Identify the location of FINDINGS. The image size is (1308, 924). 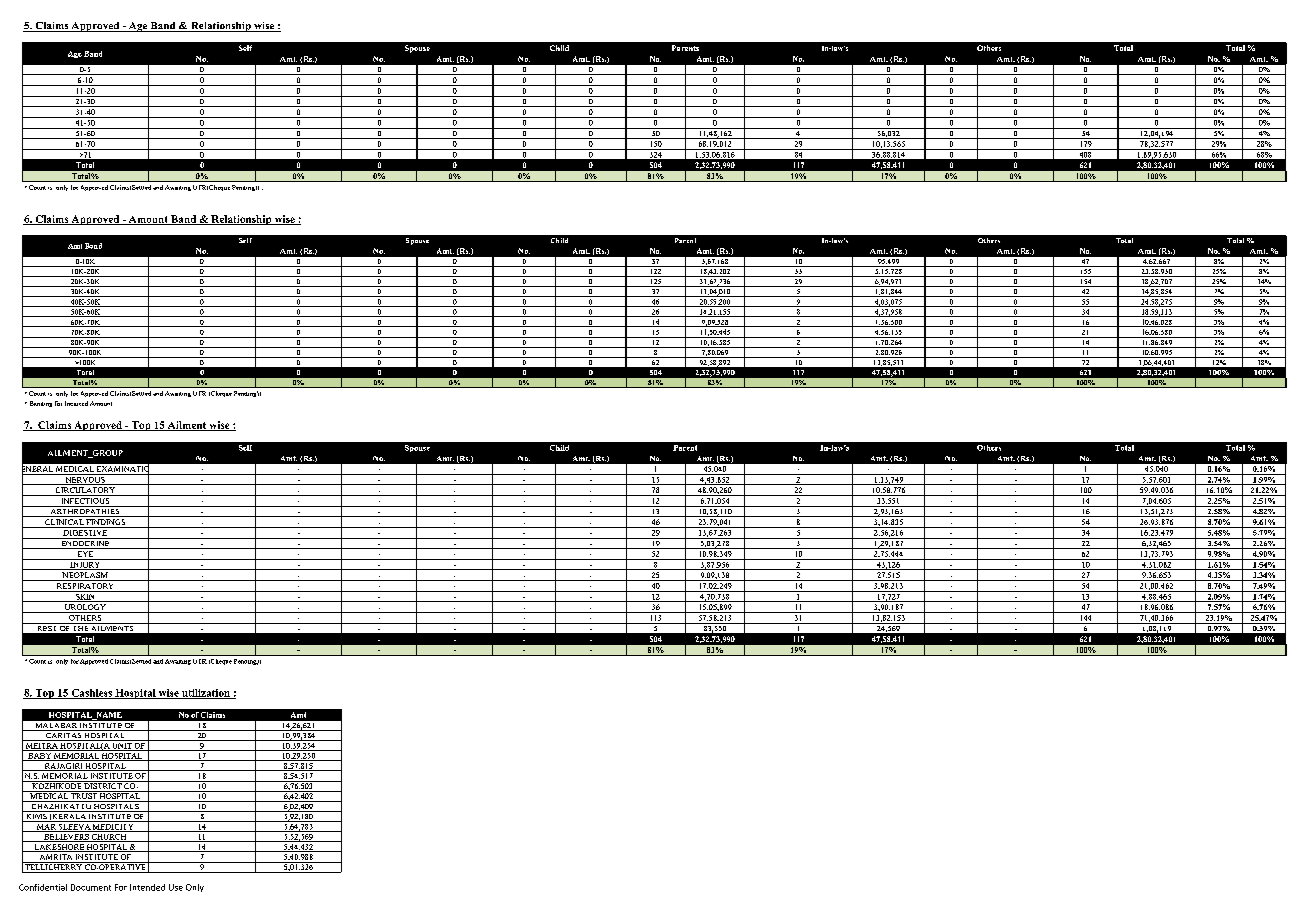
(106, 523).
